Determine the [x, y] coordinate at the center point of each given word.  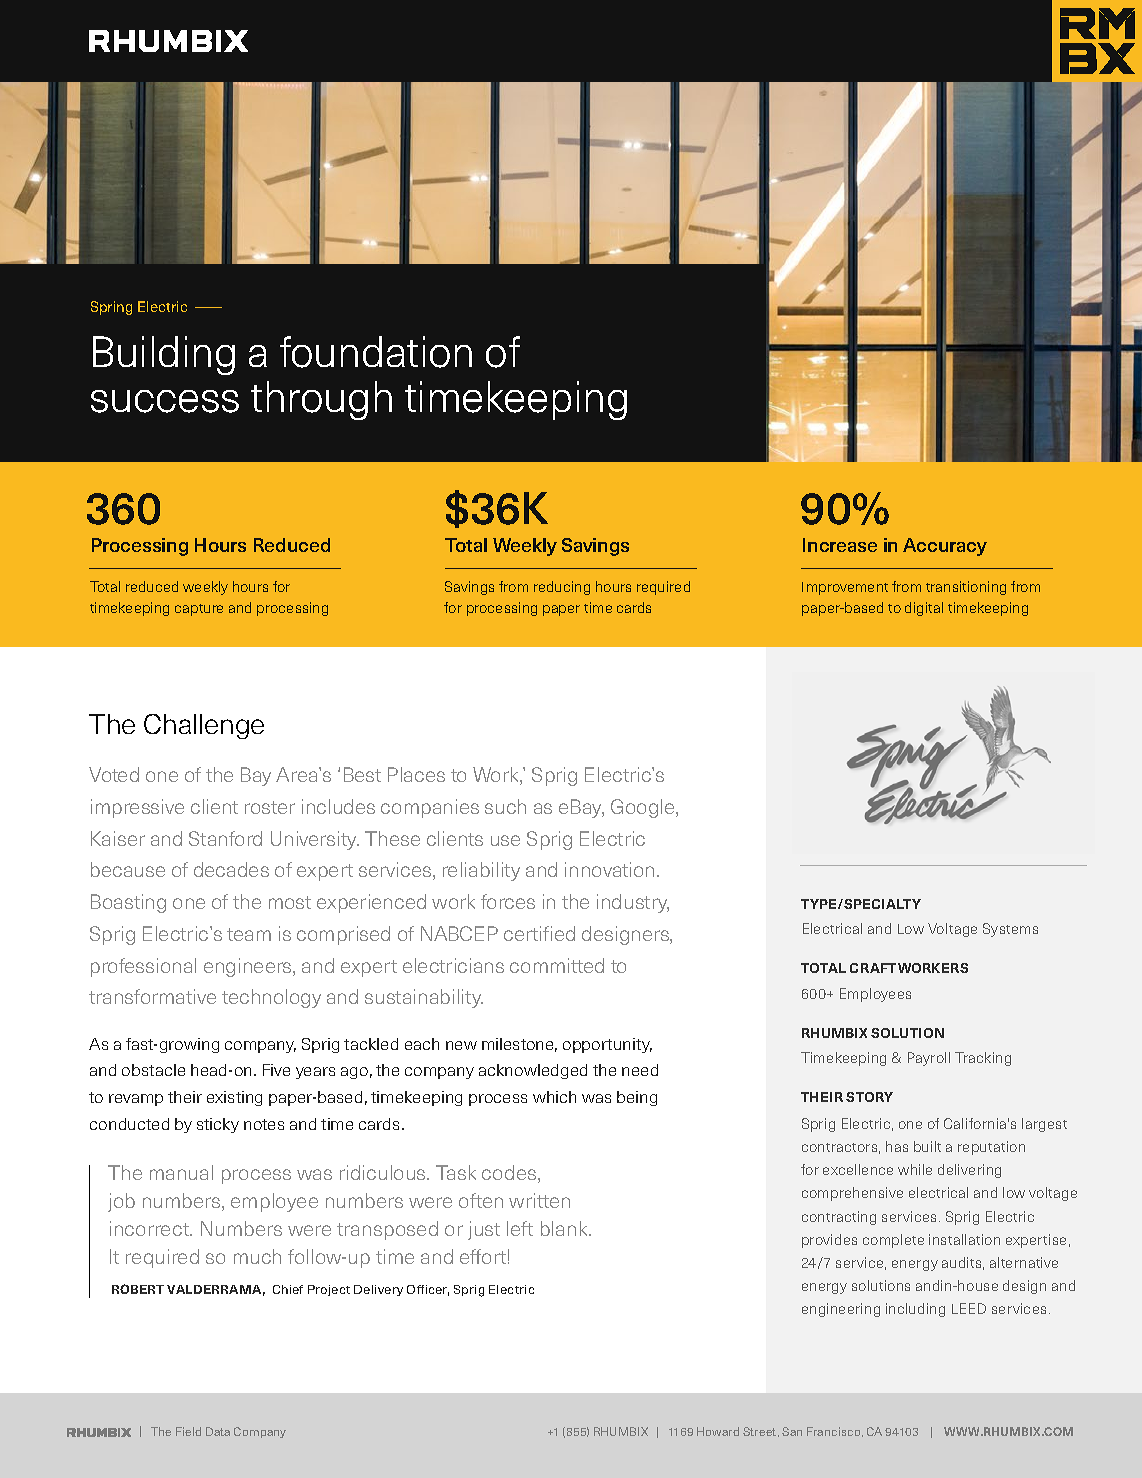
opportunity [607, 1045]
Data [218, 1431]
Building [164, 355]
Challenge [204, 726]
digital [924, 609]
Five [276, 1070]
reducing [562, 588]
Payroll [929, 1059]
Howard [718, 1431]
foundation [376, 352]
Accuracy [945, 547]
